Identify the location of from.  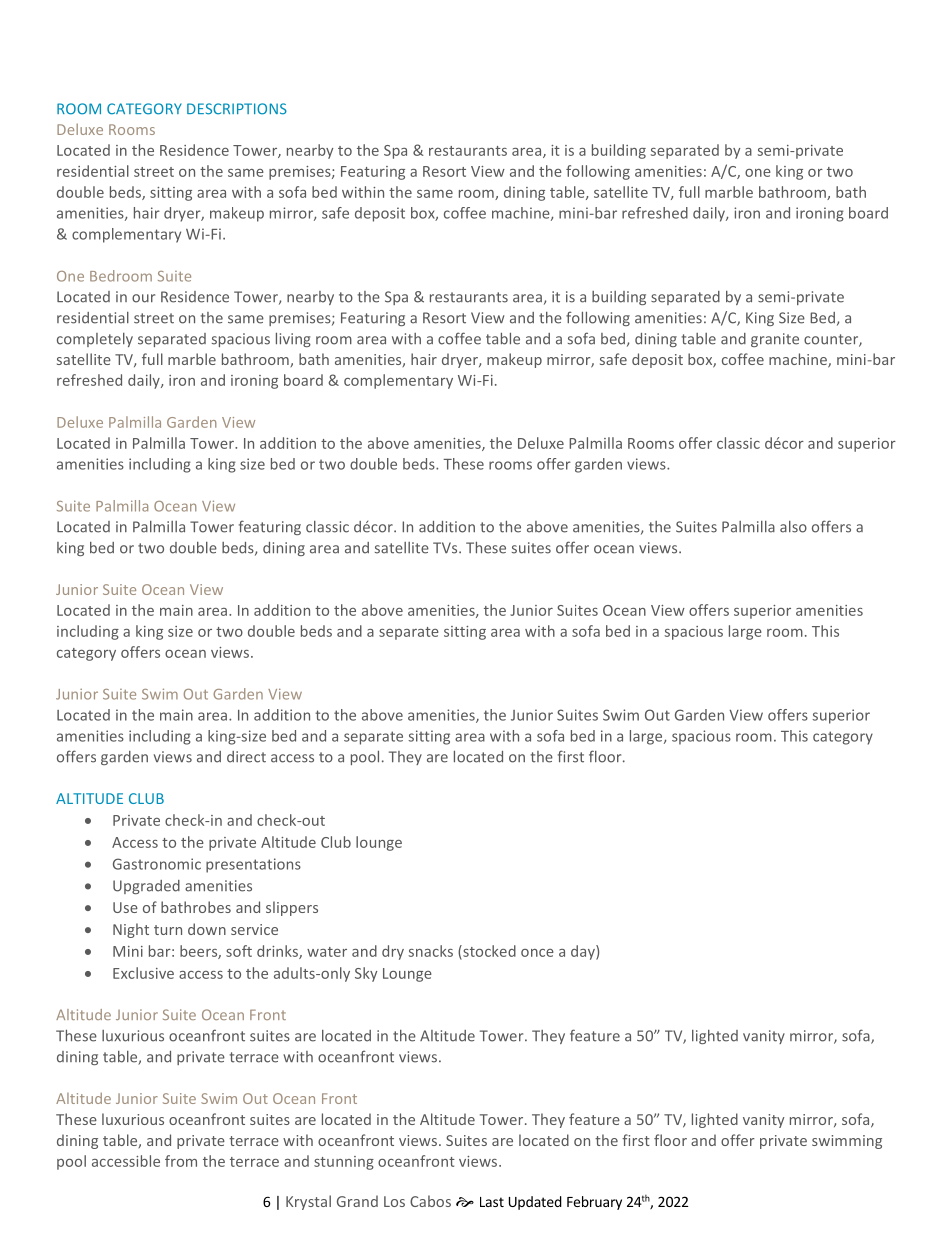
(181, 1161).
